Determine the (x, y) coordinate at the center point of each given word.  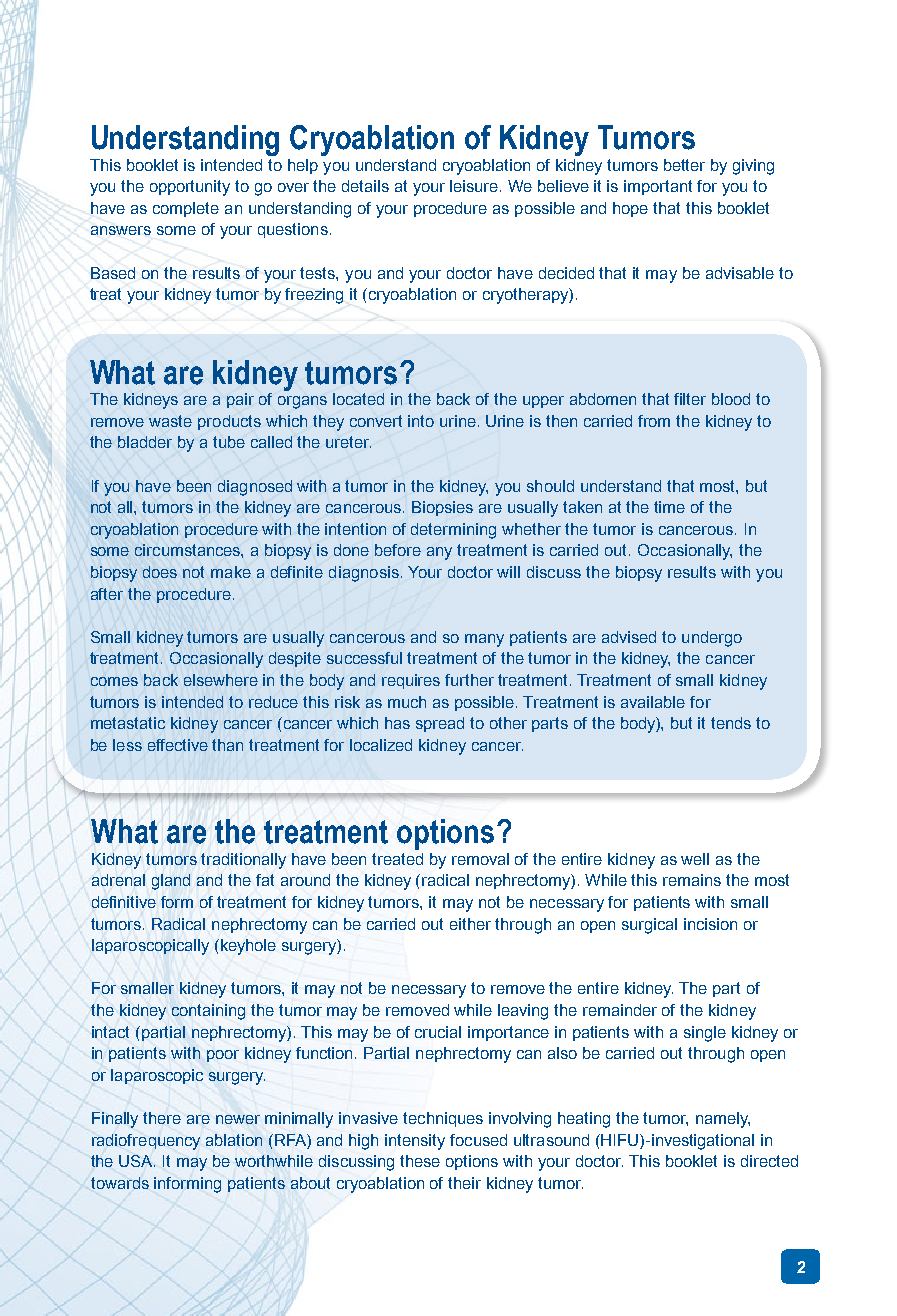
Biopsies (442, 508)
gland (171, 882)
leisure (475, 186)
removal (480, 859)
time (669, 507)
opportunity (190, 188)
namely (723, 1120)
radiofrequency (146, 1142)
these (420, 1161)
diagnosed (255, 488)
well (695, 859)
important (658, 187)
